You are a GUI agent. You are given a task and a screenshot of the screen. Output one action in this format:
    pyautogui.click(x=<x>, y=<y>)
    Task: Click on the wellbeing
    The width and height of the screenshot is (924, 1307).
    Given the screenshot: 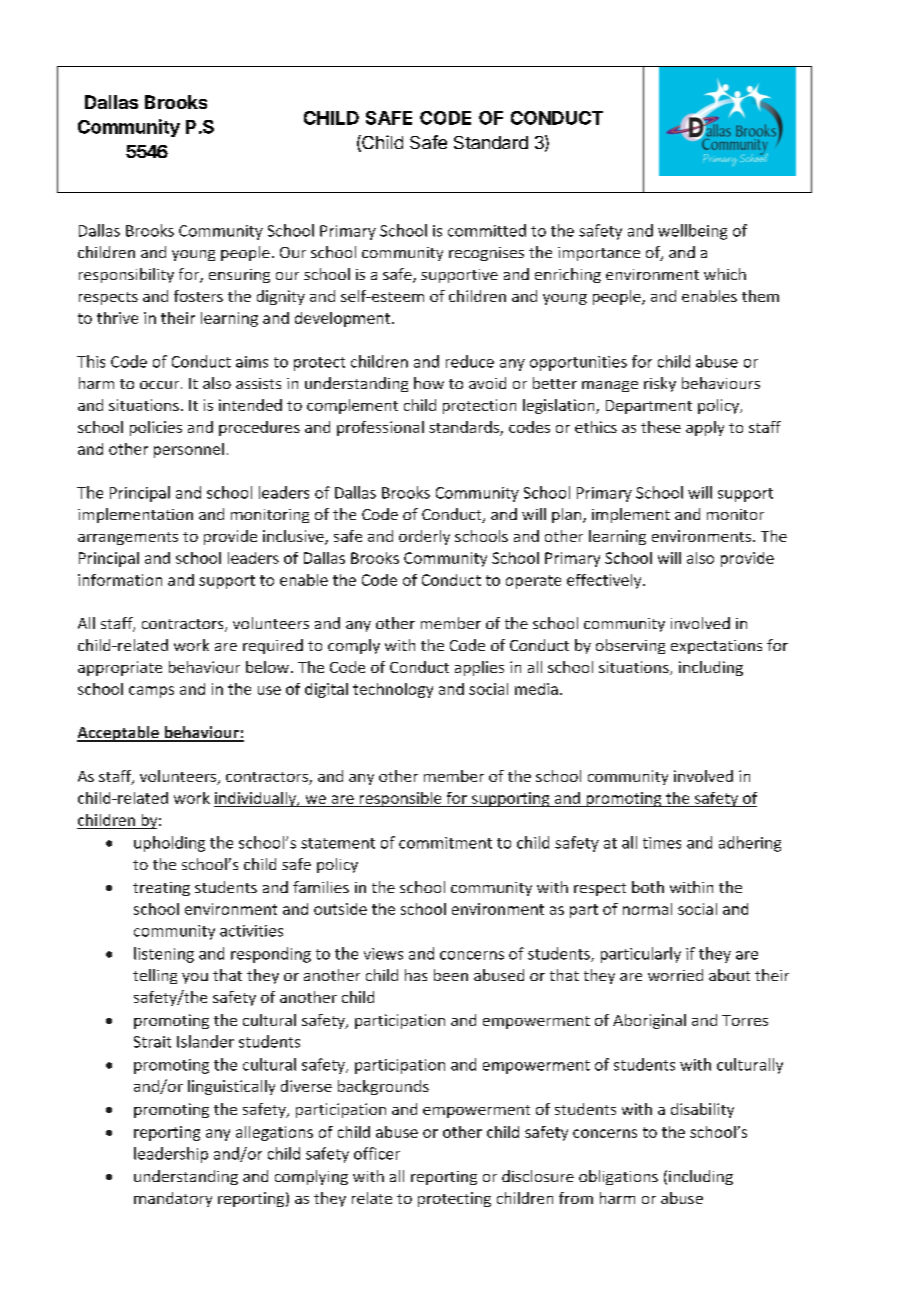 What is the action you would take?
    pyautogui.click(x=692, y=232)
